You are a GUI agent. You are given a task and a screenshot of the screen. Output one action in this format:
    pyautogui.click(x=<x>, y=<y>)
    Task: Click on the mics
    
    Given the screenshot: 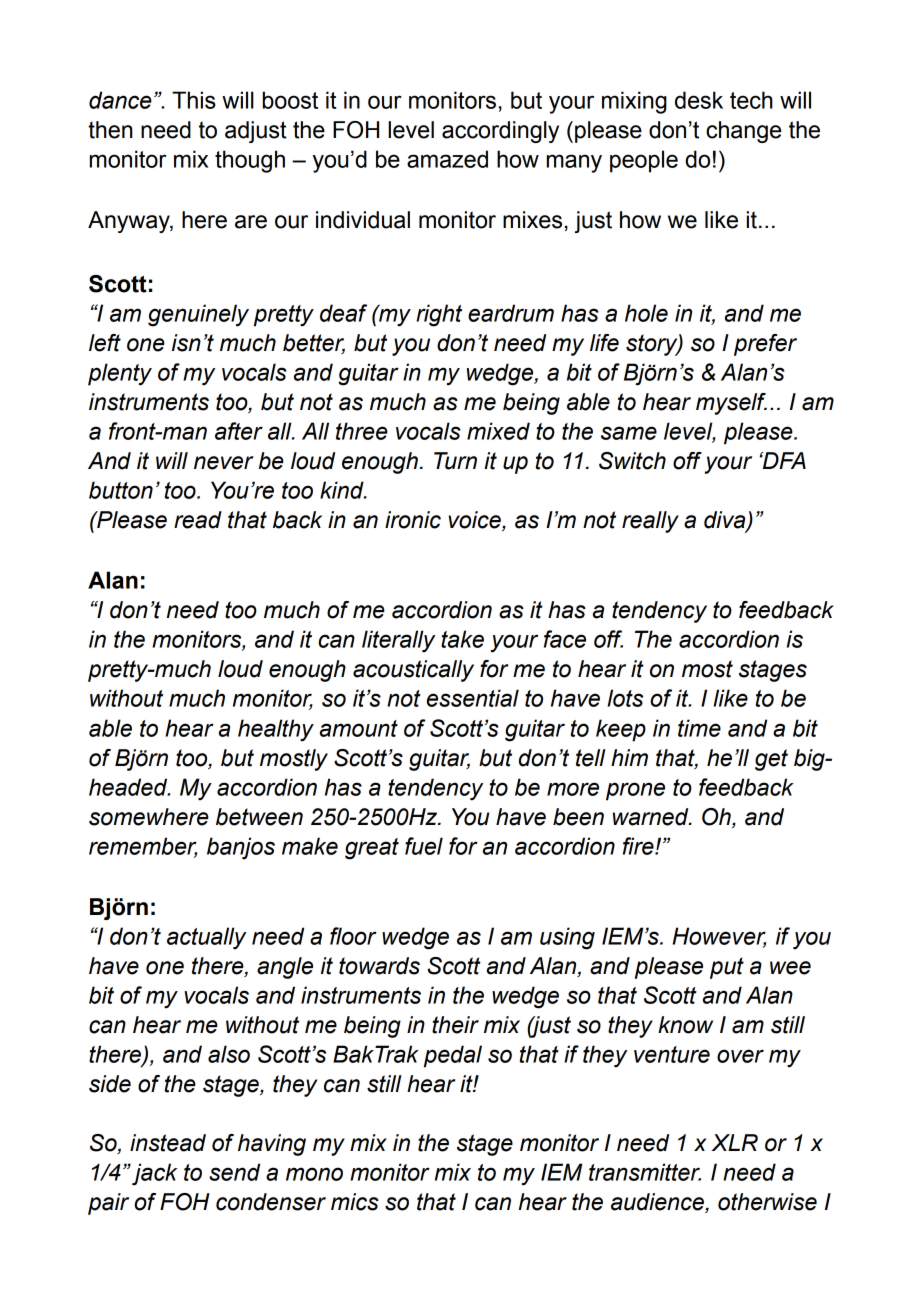 What is the action you would take?
    pyautogui.click(x=355, y=1202)
